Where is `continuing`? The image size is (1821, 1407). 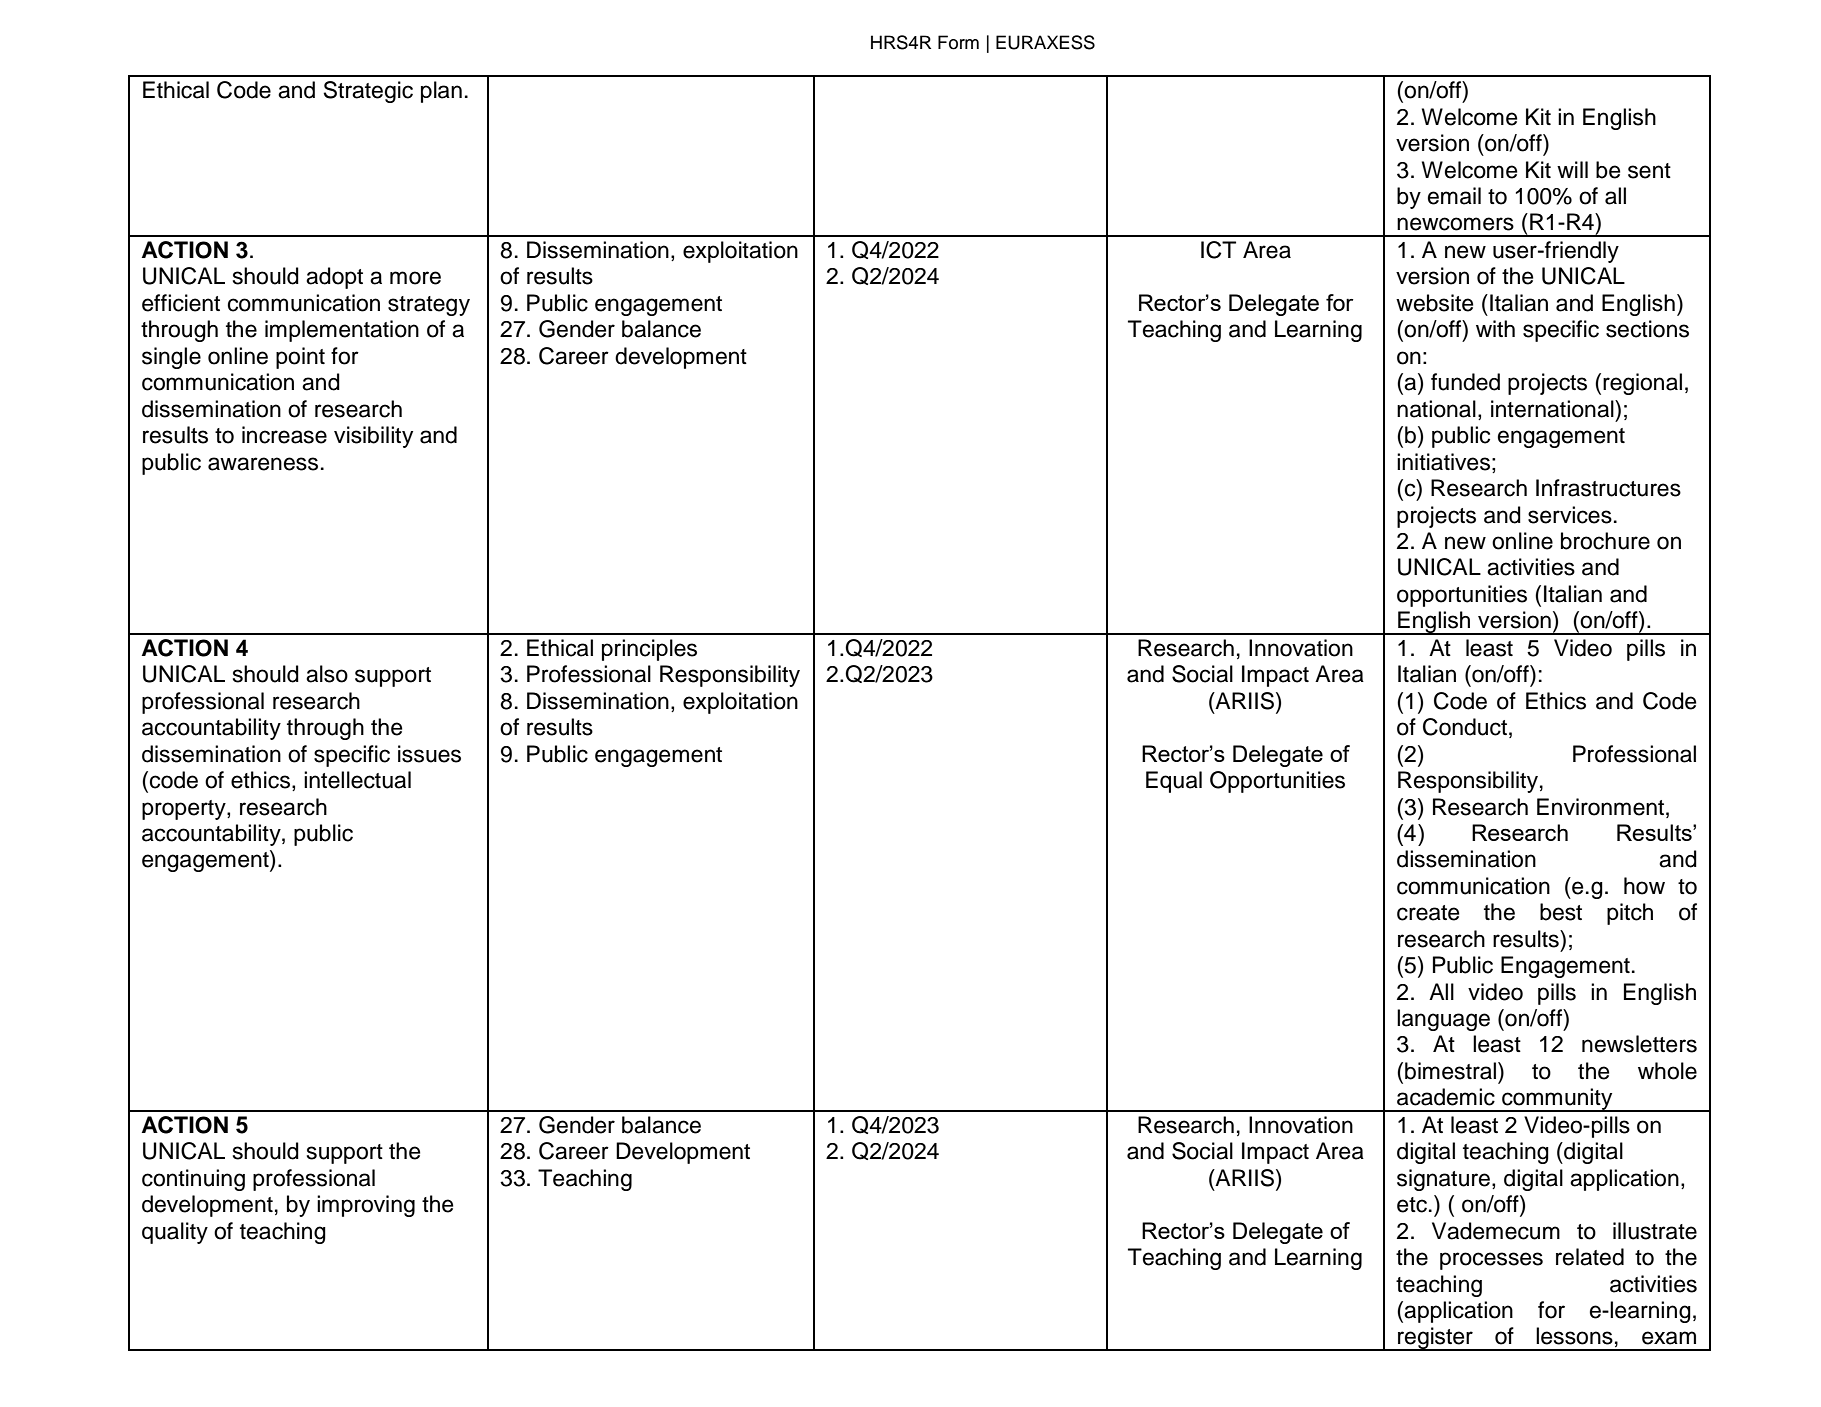
continuing is located at coordinates (193, 1180).
